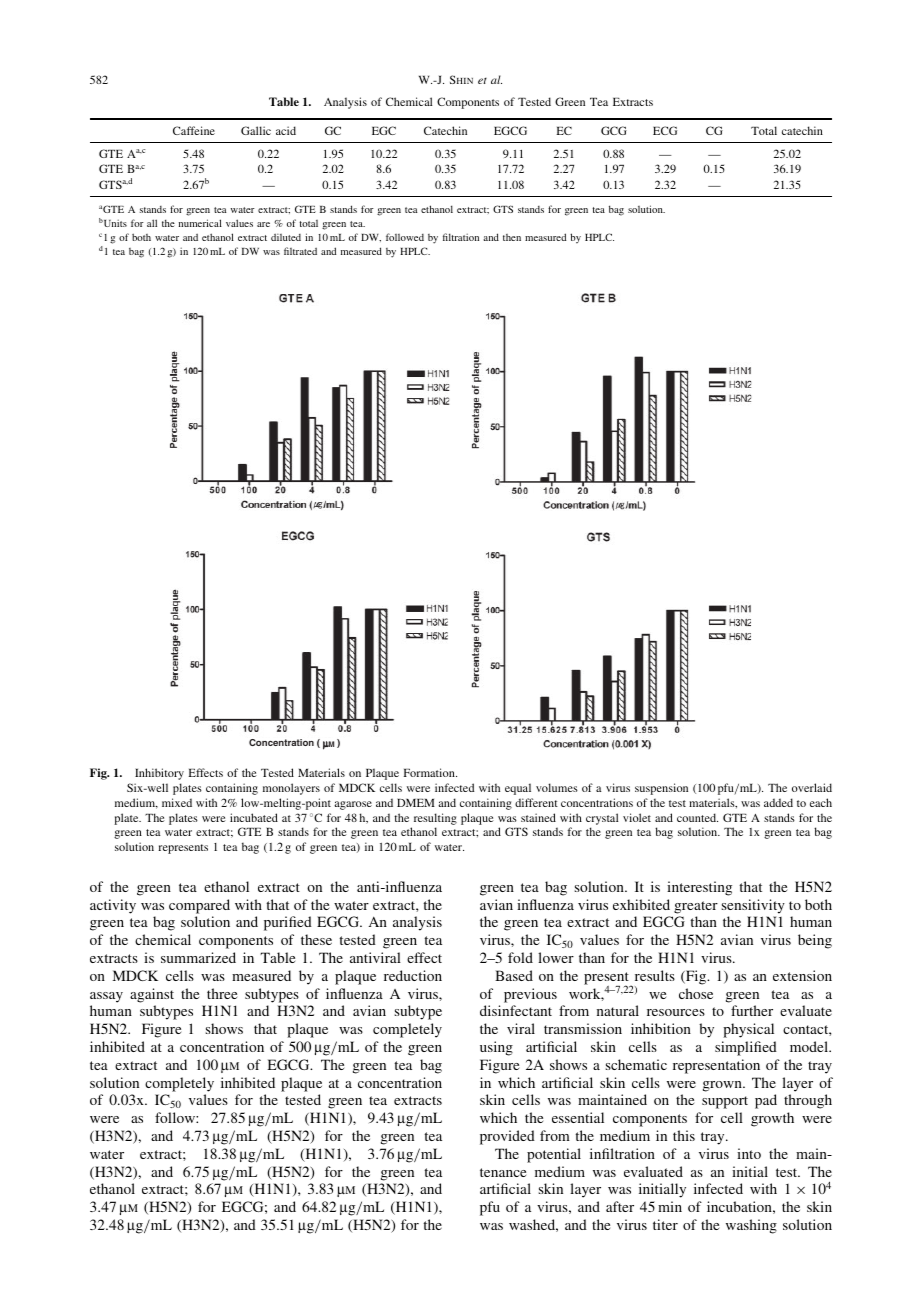 This screenshot has width=924, height=1308. What do you see at coordinates (507, 1137) in the screenshot?
I see `provided` at bounding box center [507, 1137].
